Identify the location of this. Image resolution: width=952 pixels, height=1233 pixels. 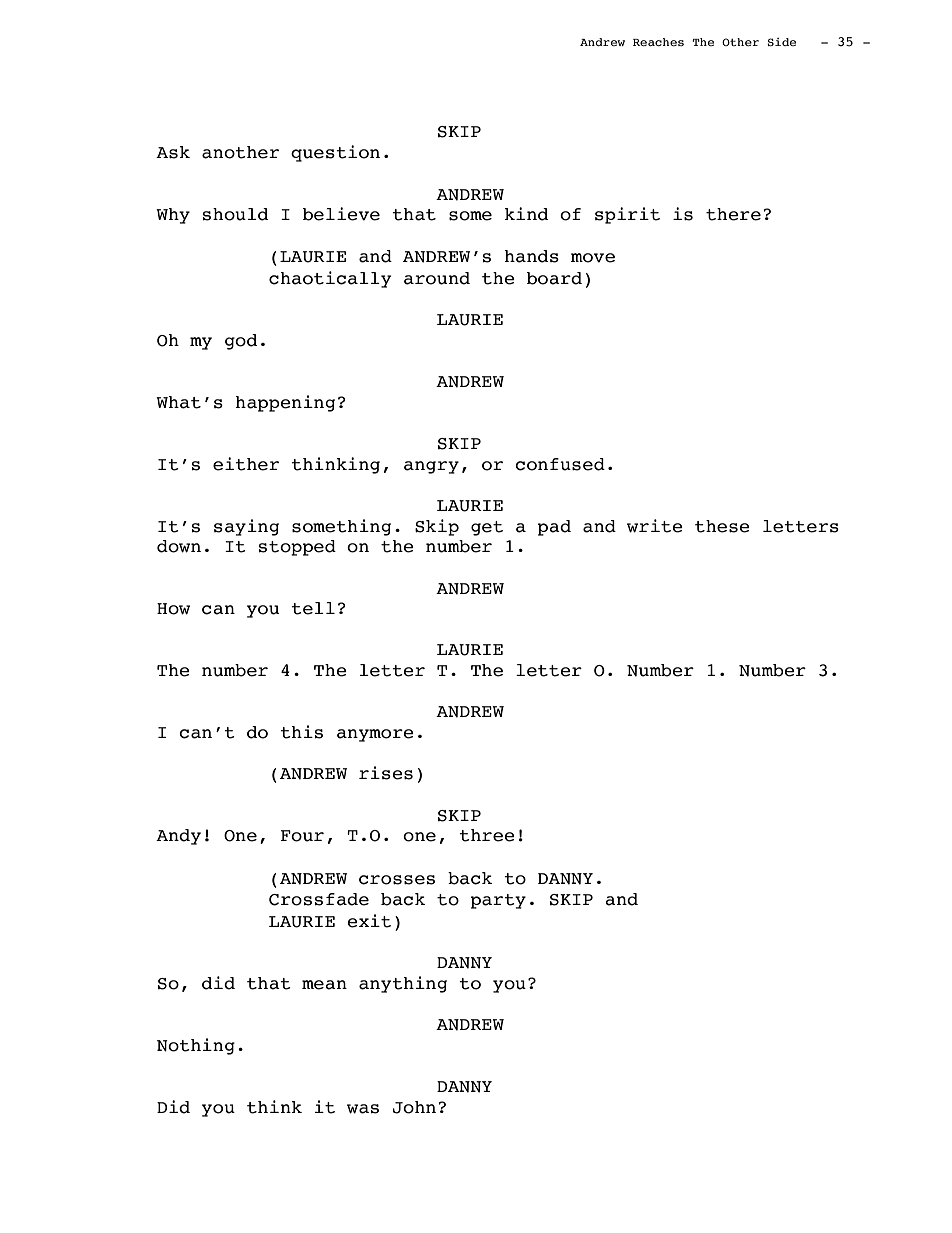
(301, 732).
